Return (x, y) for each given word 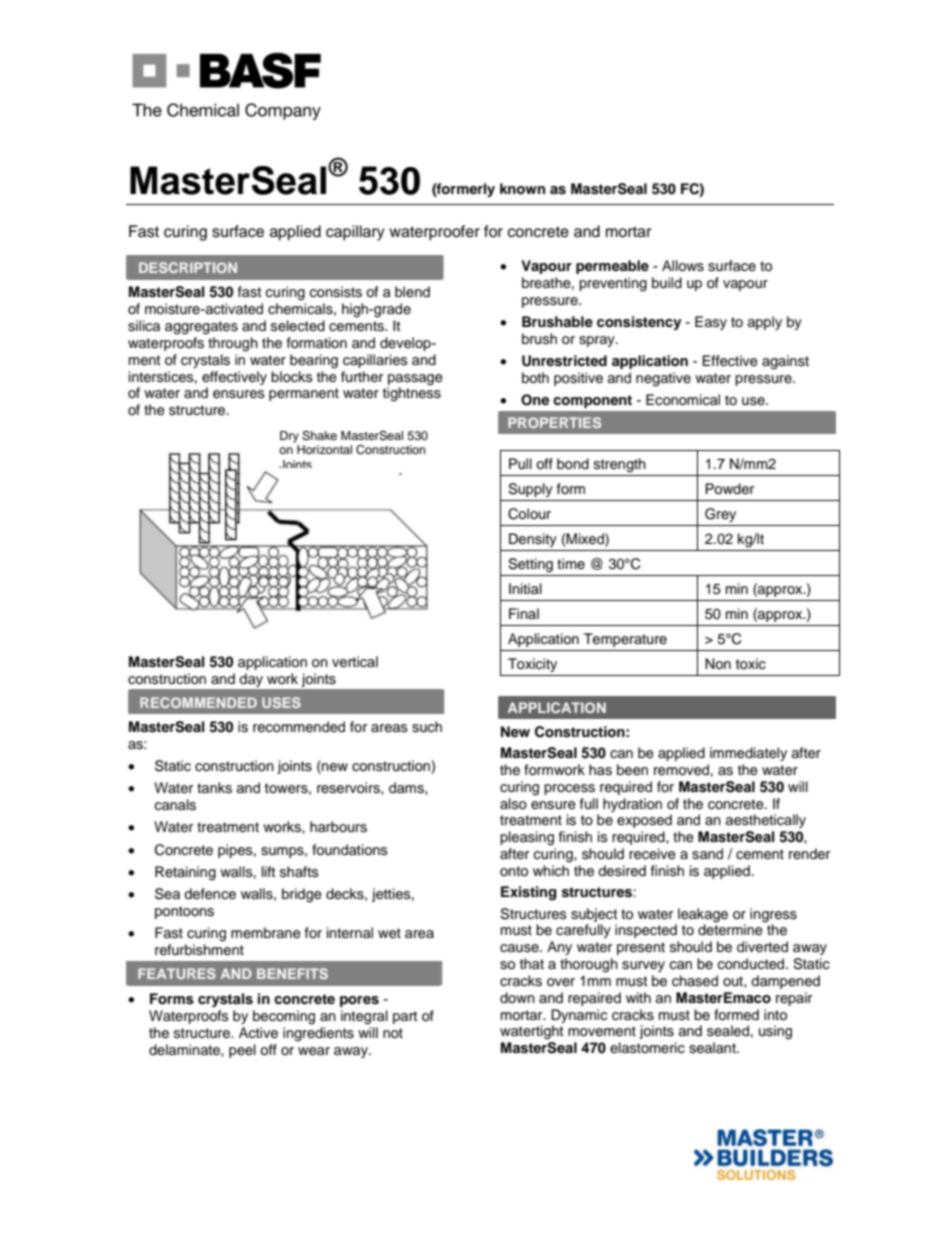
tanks (214, 788)
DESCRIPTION (188, 267)
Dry (289, 437)
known (522, 189)
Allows (683, 266)
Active (258, 1033)
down (517, 997)
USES (281, 702)
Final (524, 613)
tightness (412, 393)
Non (718, 664)
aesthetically (766, 821)
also (513, 803)
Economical (683, 400)
